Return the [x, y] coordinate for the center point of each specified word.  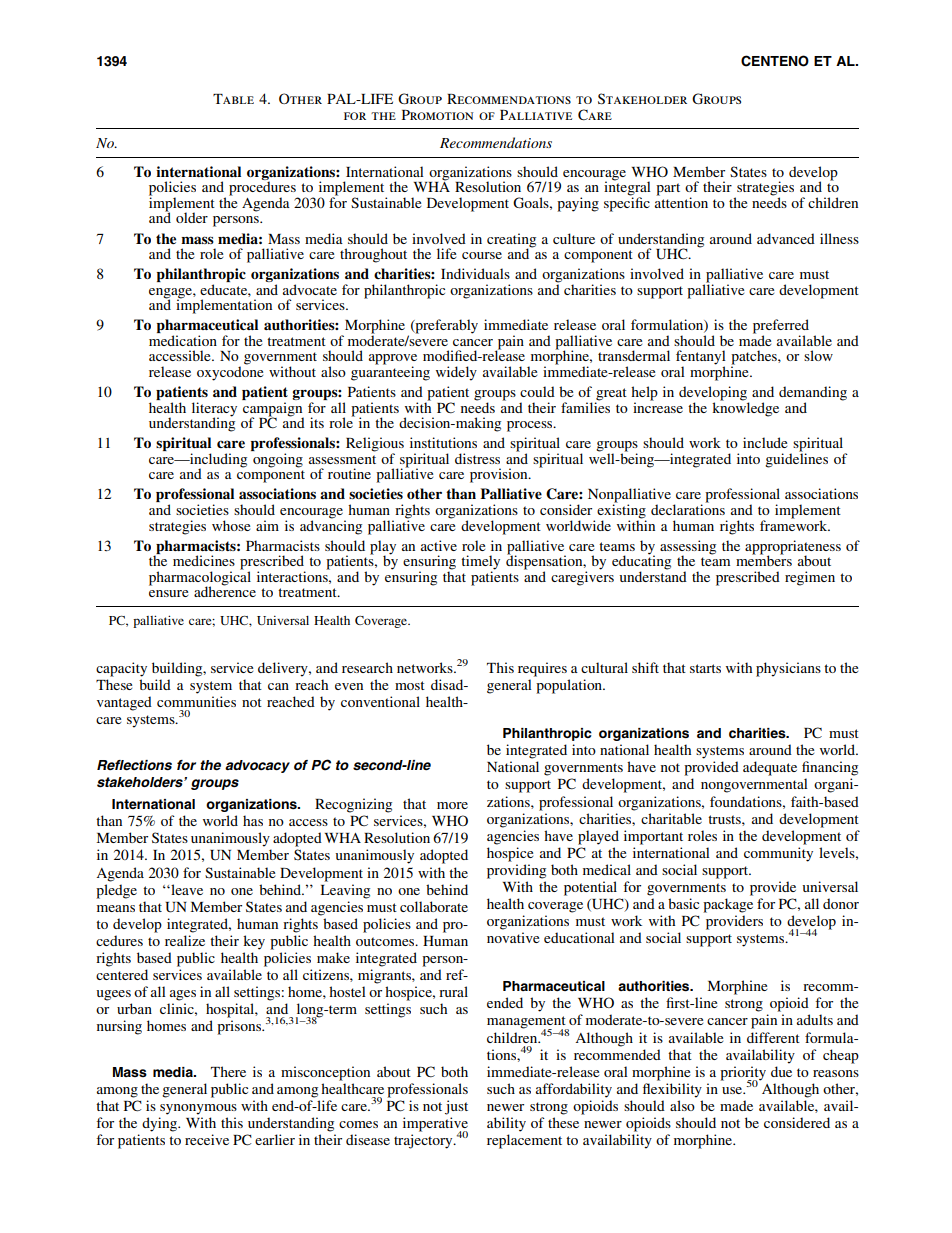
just [456, 1107]
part [668, 189]
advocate [310, 289]
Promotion [437, 115]
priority [743, 1074]
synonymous [198, 1109]
